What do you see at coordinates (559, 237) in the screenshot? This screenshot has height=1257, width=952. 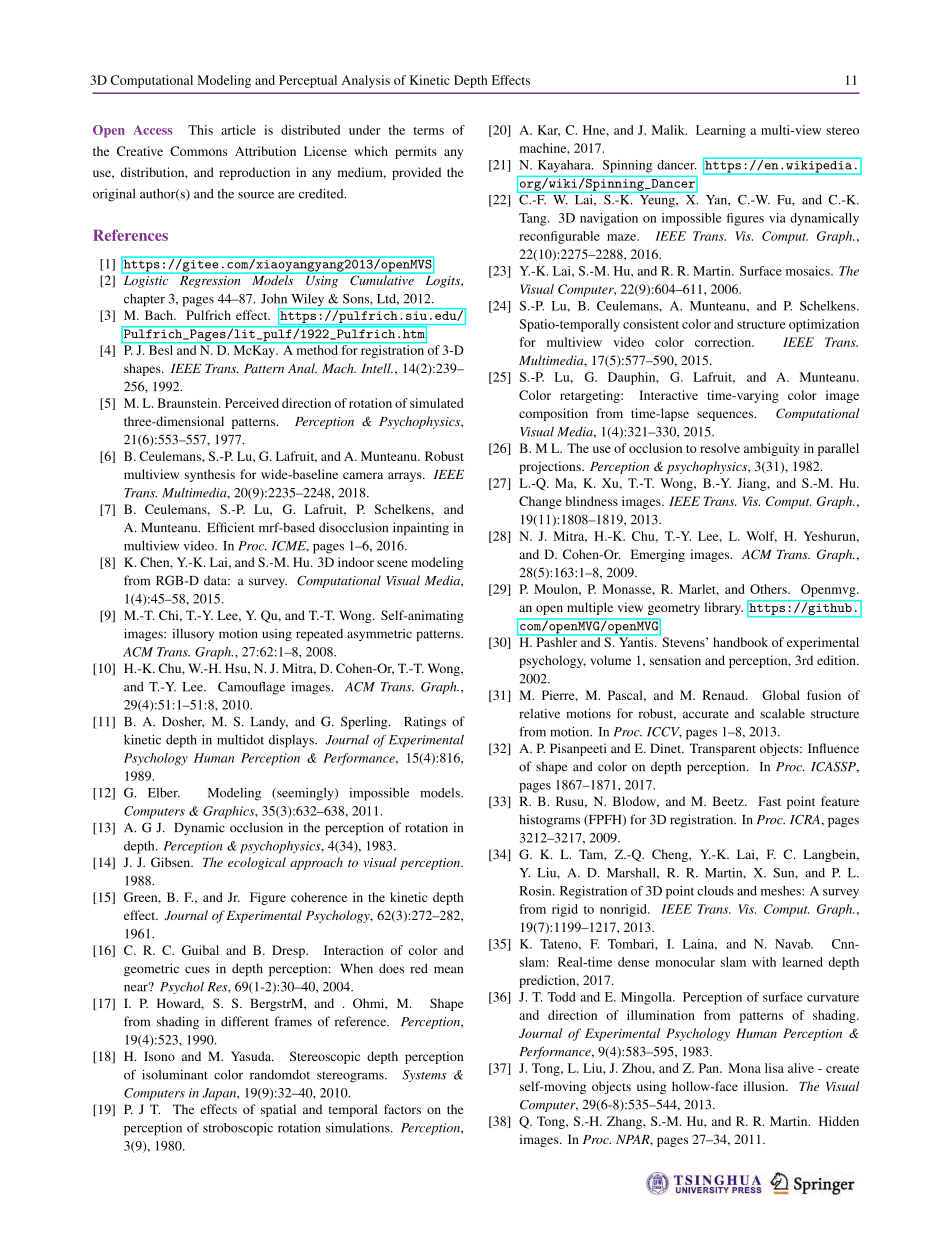 I see `reconfigurable` at bounding box center [559, 237].
